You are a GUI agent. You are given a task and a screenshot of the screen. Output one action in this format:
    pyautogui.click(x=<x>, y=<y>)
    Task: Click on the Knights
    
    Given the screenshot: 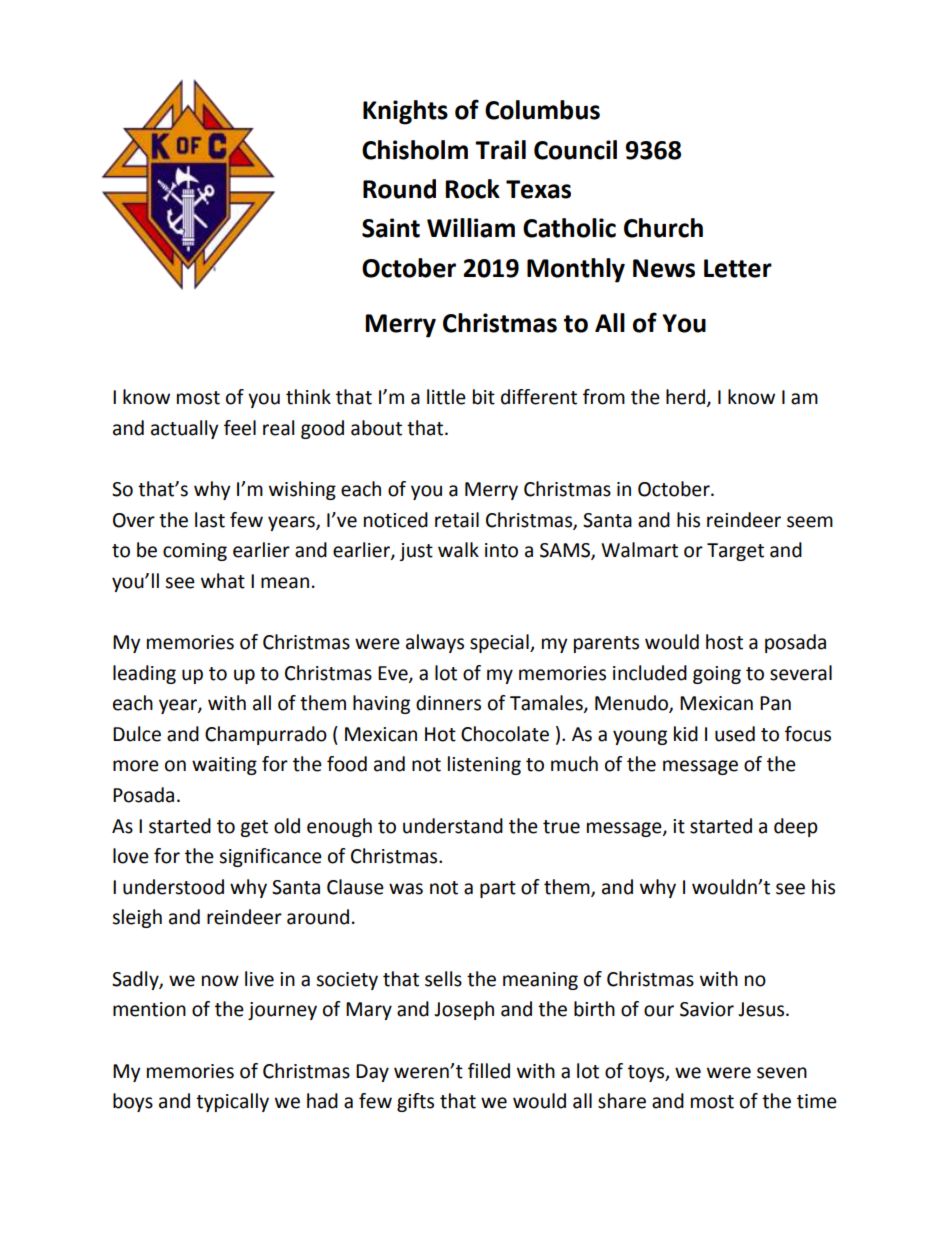 What is the action you would take?
    pyautogui.click(x=405, y=112)
